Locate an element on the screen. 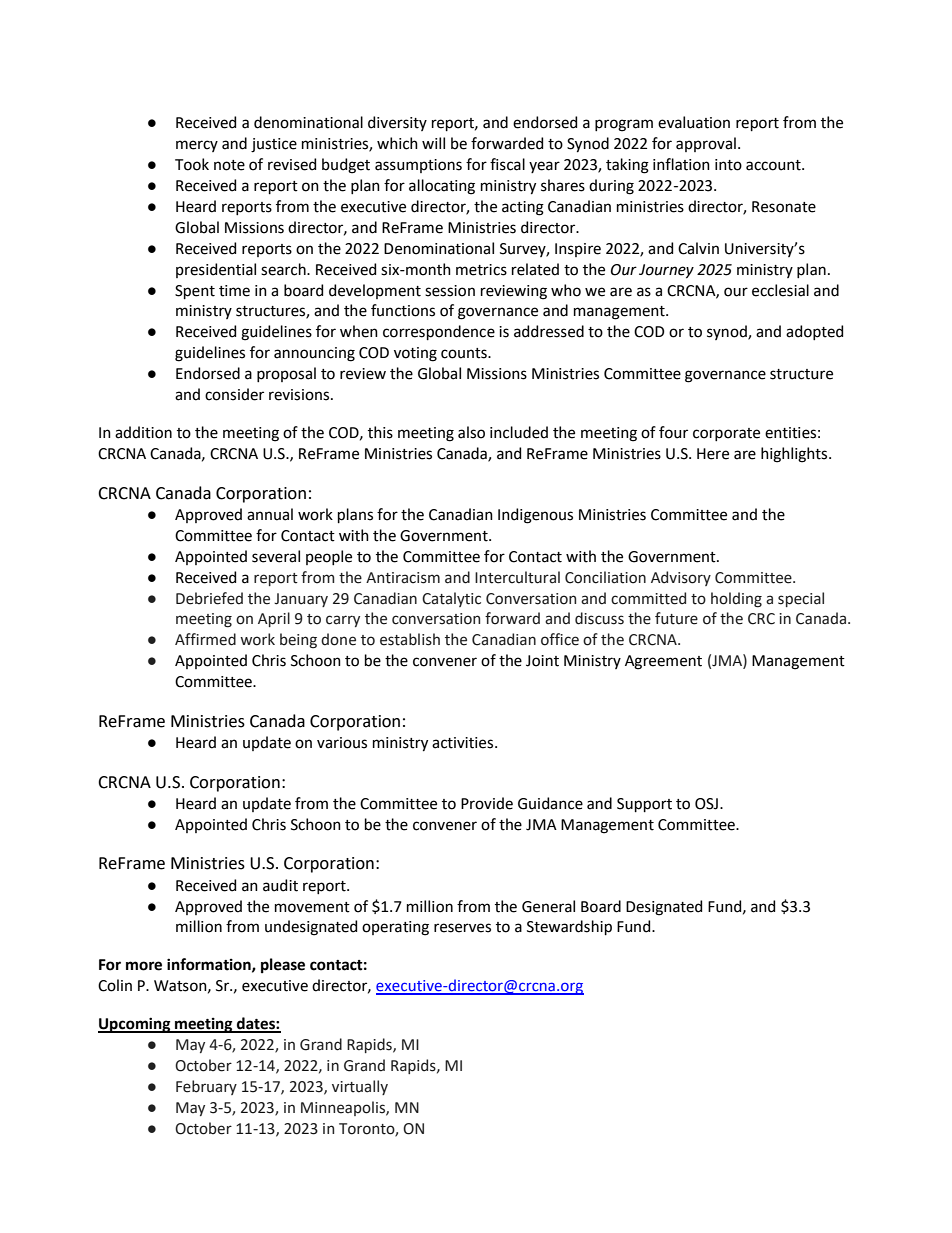 This screenshot has height=1233, width=952. will is located at coordinates (433, 143).
